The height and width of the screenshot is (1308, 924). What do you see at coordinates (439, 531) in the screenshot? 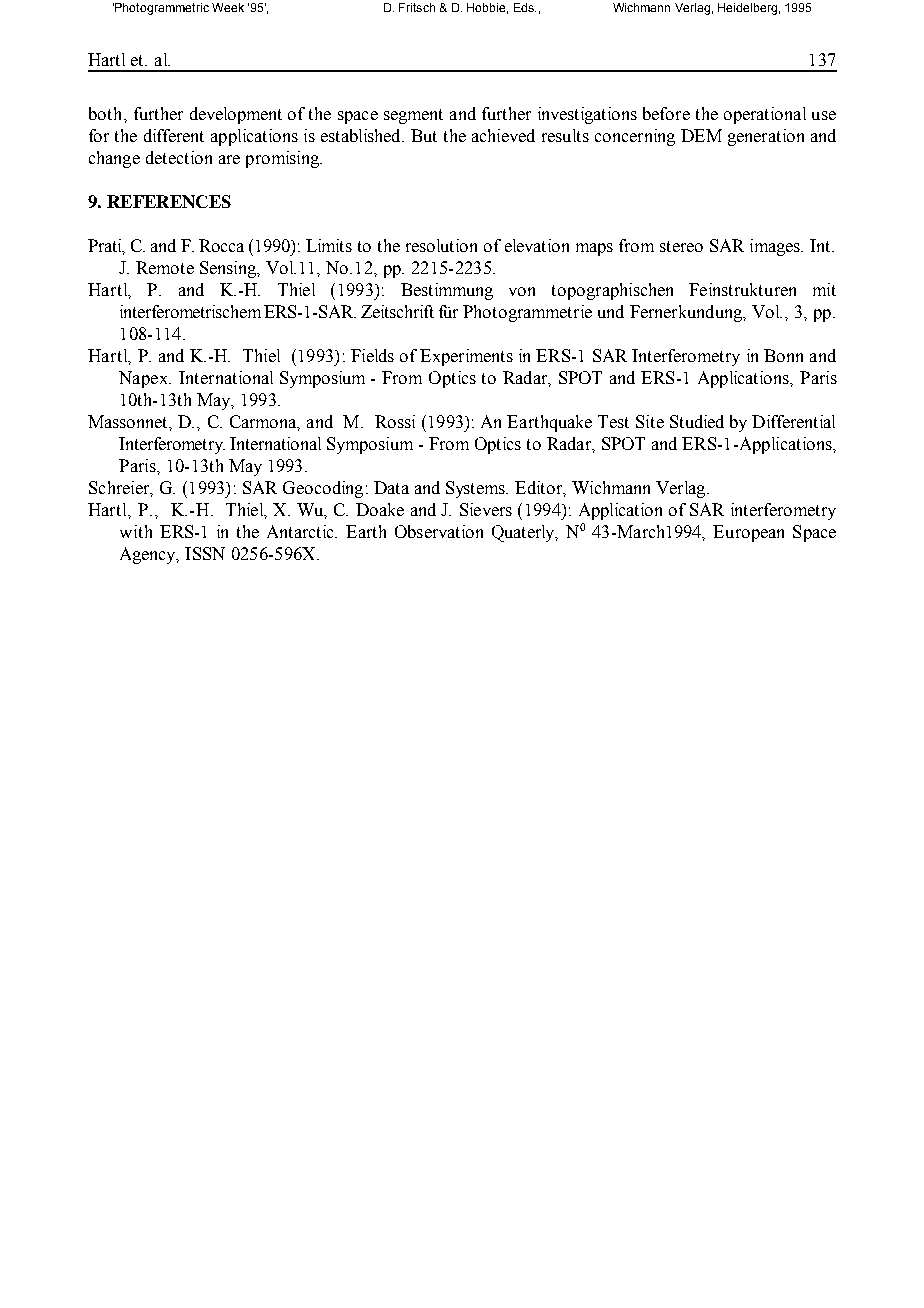
I see `Observation` at bounding box center [439, 531].
